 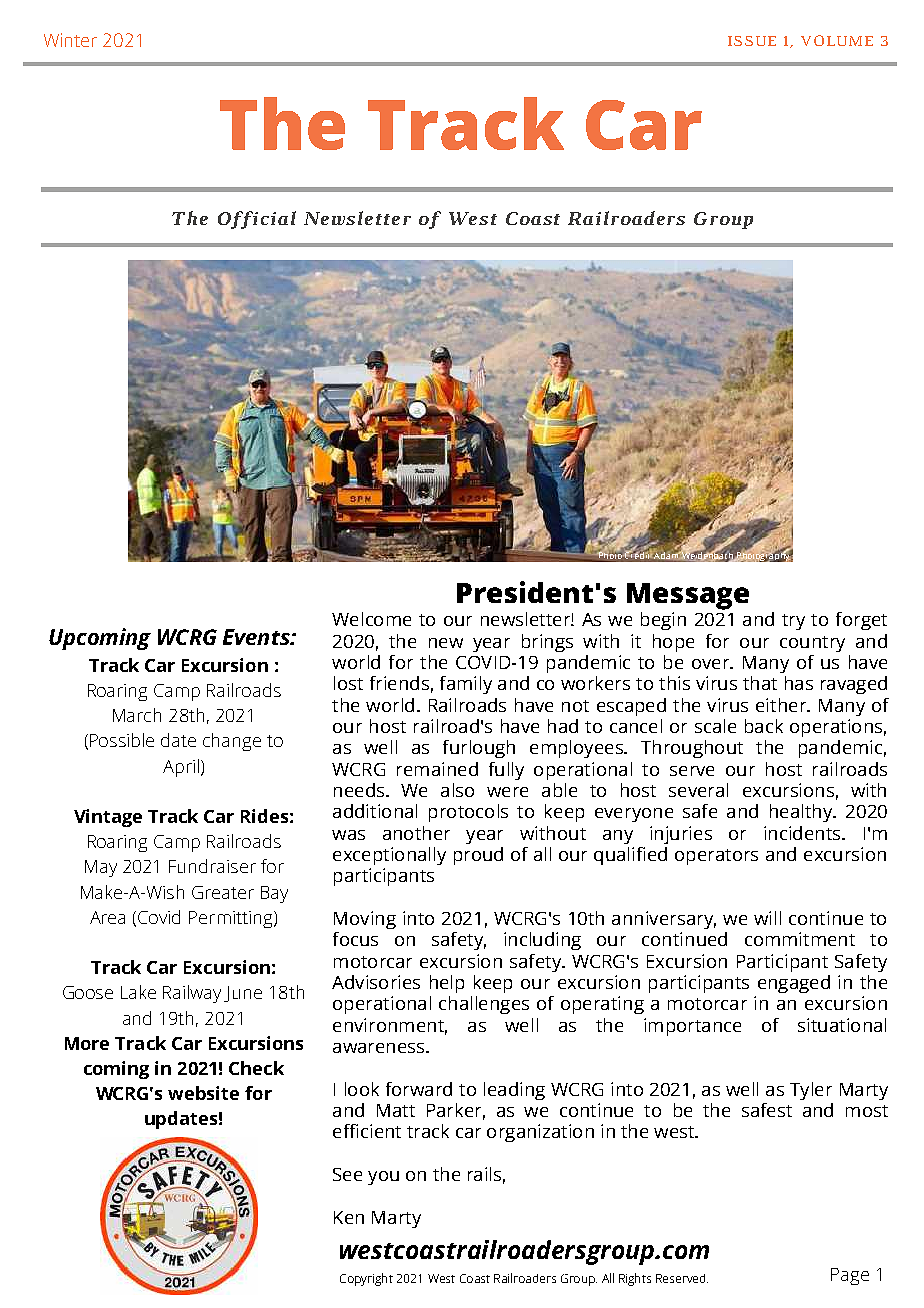 What do you see at coordinates (366, 1279) in the page?
I see `Copyright` at bounding box center [366, 1279].
